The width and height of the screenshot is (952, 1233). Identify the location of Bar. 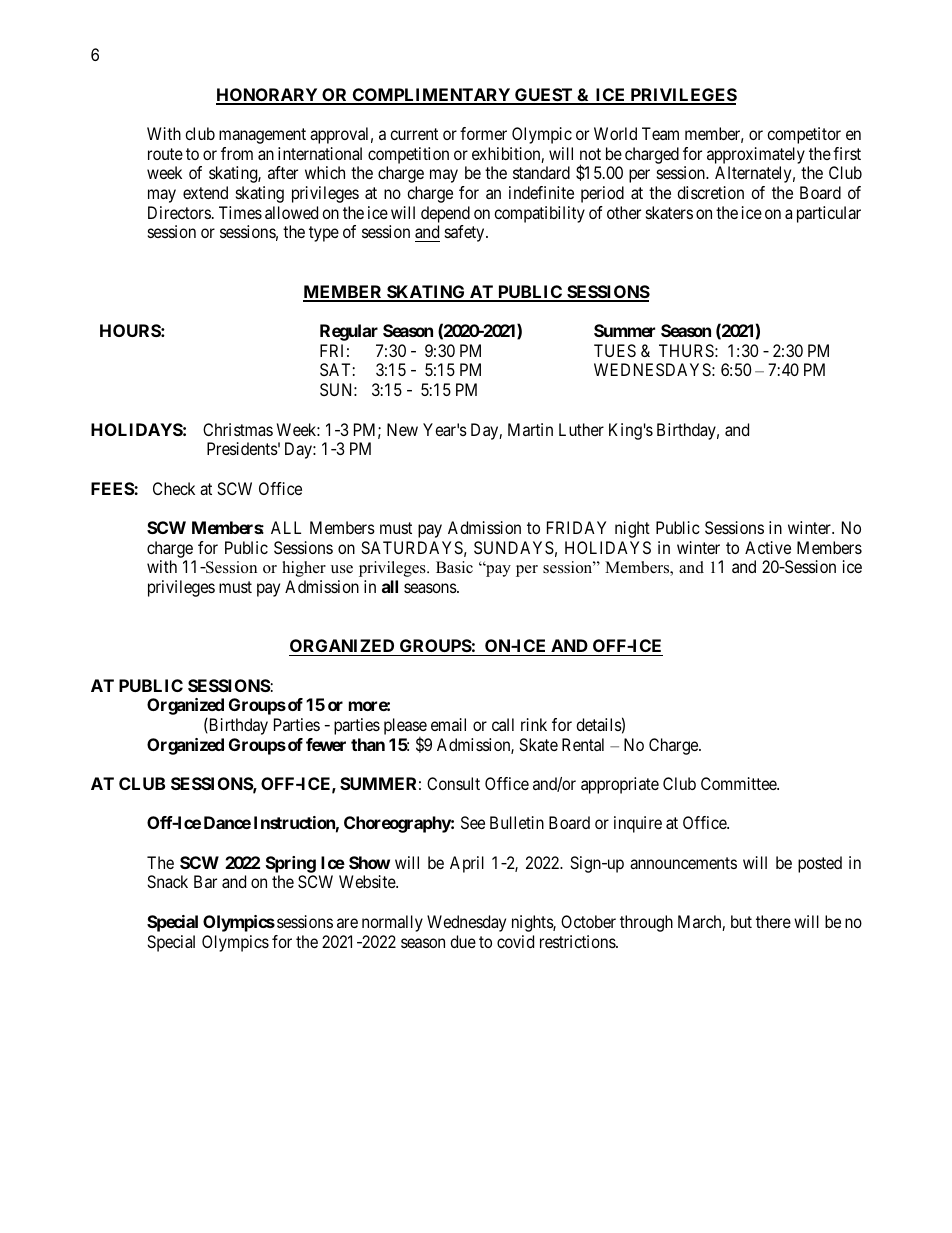
(205, 881).
